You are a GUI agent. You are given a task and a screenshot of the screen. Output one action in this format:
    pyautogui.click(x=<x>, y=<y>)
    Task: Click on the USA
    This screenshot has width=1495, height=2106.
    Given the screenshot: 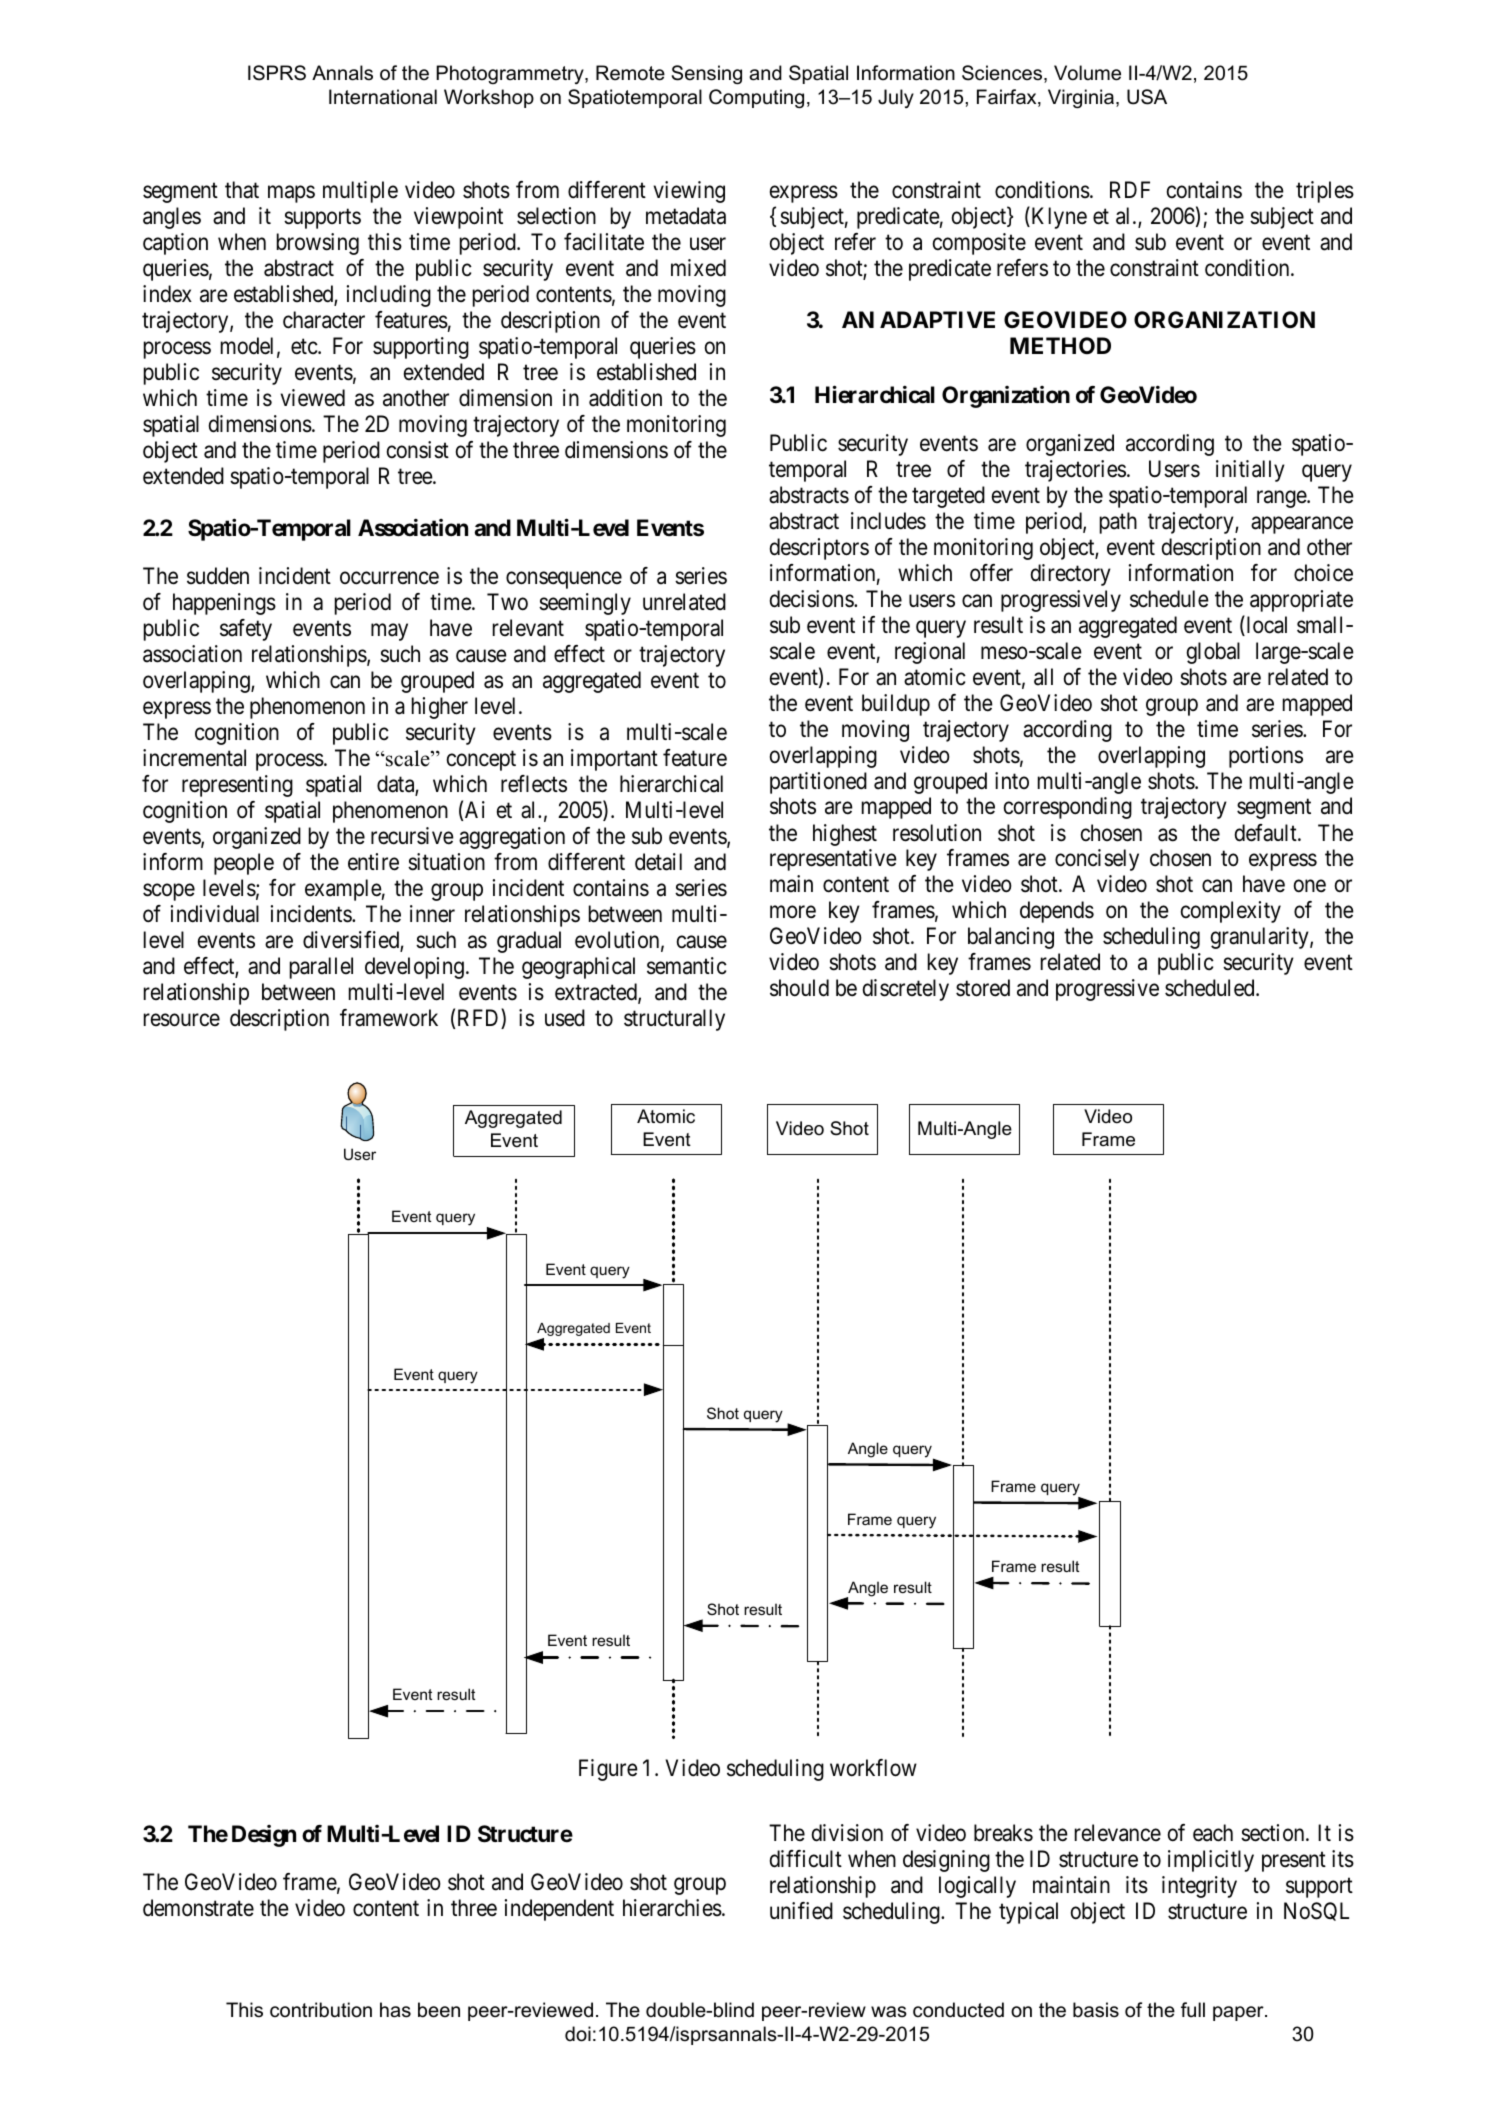 What is the action you would take?
    pyautogui.click(x=1147, y=97)
